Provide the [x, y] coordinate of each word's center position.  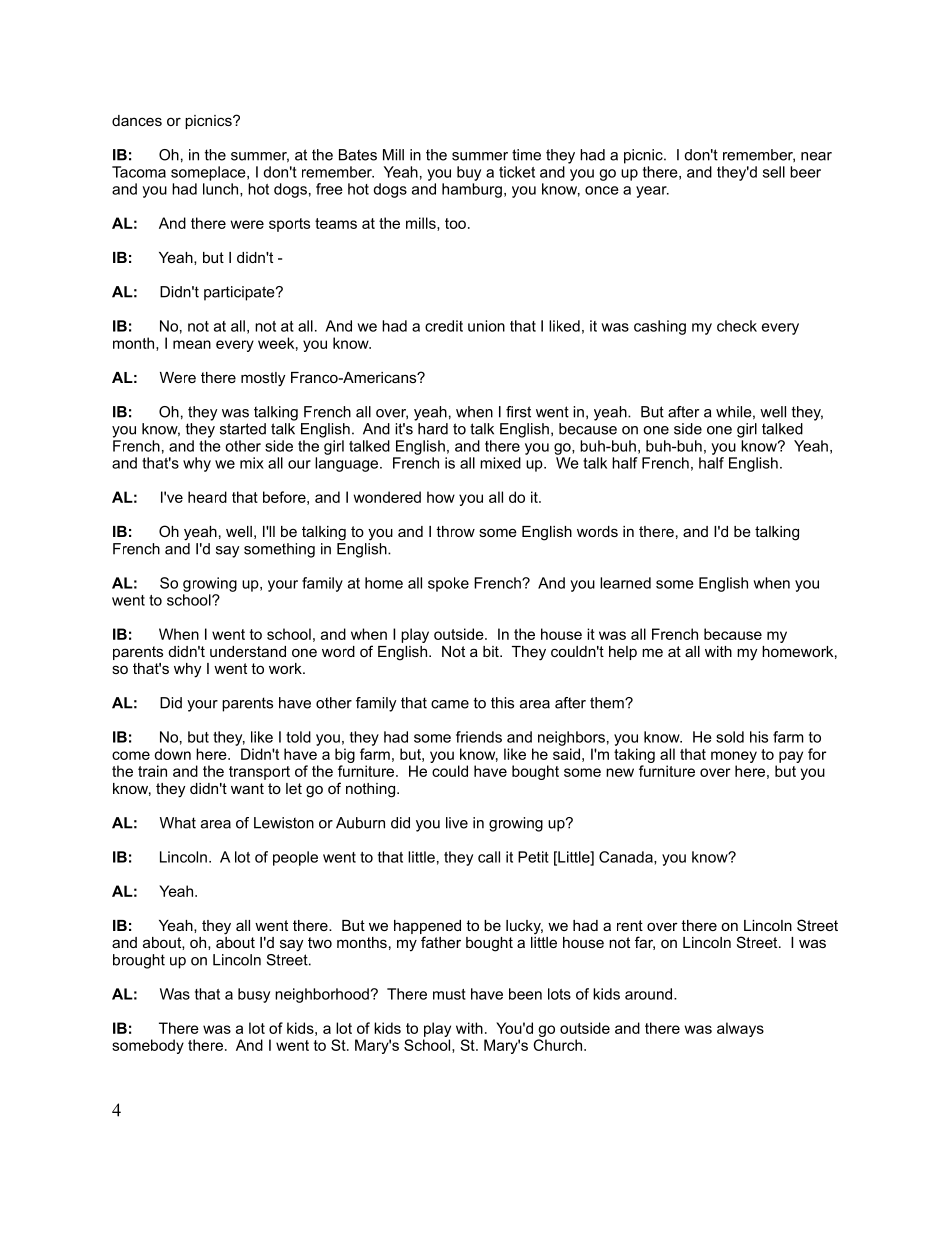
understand [248, 651]
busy [254, 995]
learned [625, 583]
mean [192, 344]
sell [774, 172]
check [737, 326]
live [457, 823]
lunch [222, 190]
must [449, 994]
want [247, 788]
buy [469, 173]
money [734, 757]
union [486, 326]
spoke [448, 584]
